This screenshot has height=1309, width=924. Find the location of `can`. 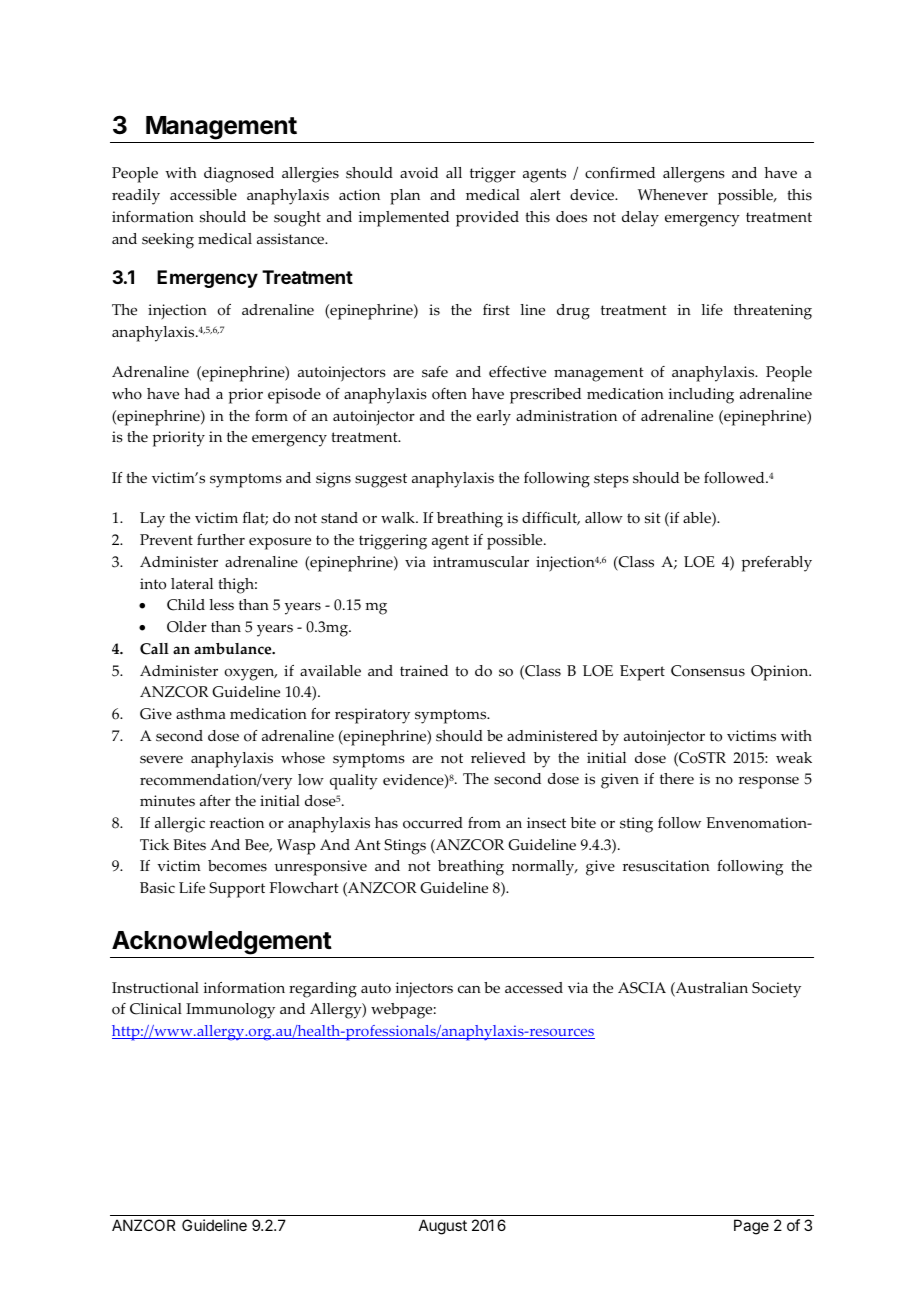

can is located at coordinates (469, 989).
